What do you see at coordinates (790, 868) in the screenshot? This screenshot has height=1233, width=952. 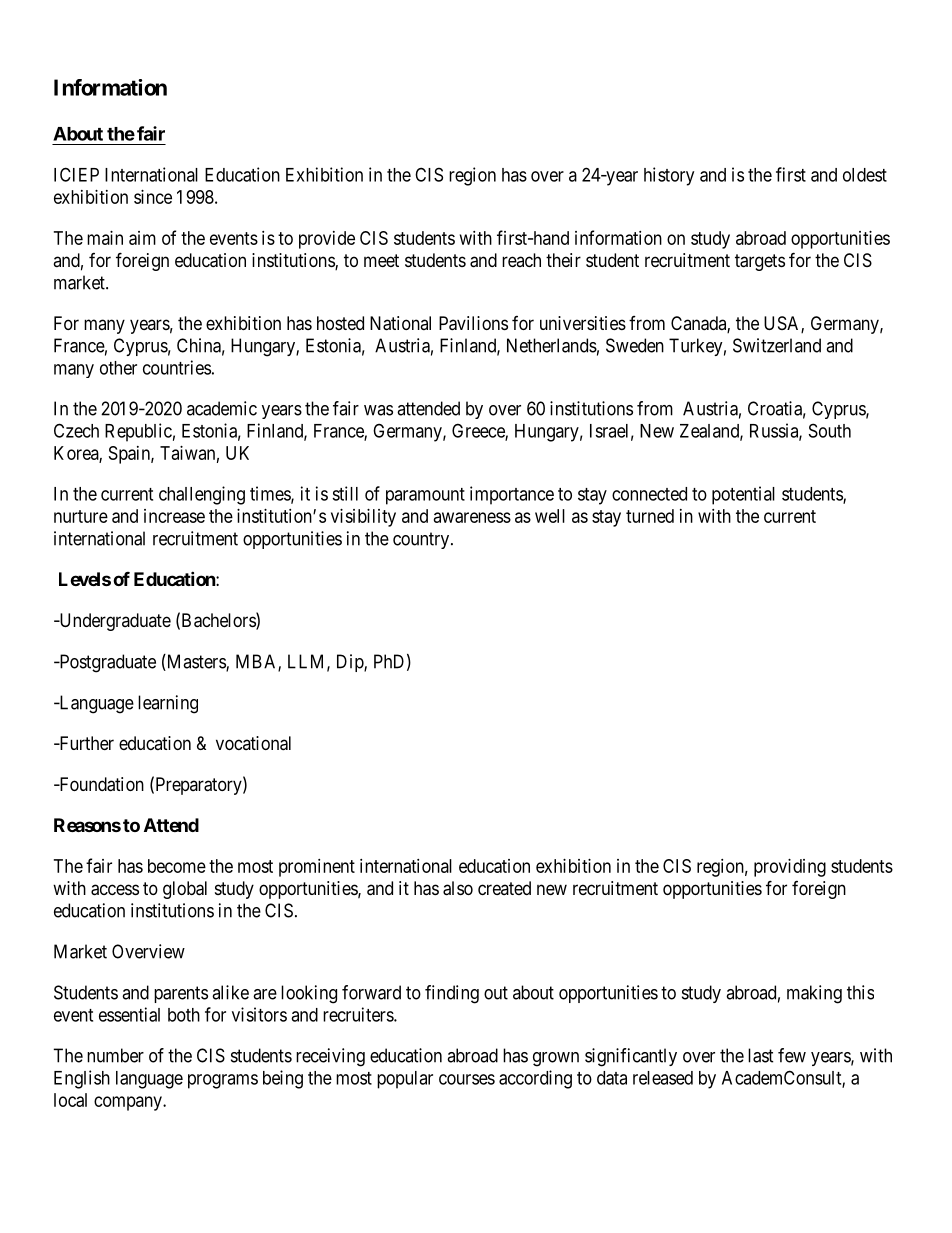 I see `providing` at bounding box center [790, 868].
